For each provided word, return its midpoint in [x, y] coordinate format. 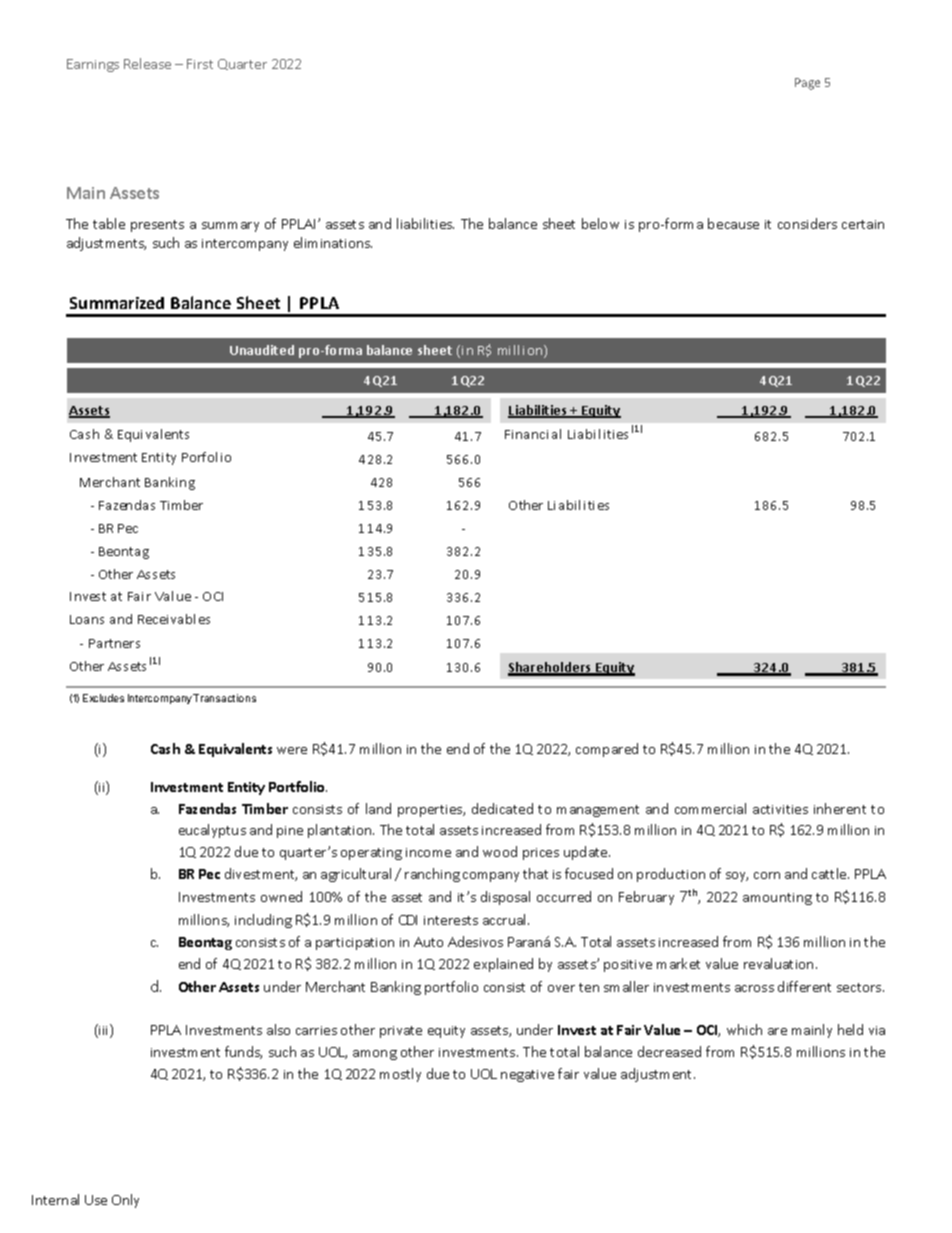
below [600, 223]
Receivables [174, 619]
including [263, 921]
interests [451, 920]
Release [147, 63]
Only [125, 1201]
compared [607, 750]
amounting [777, 899]
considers [807, 223]
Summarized [117, 303]
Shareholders [551, 668]
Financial [533, 434]
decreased [669, 1051]
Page [807, 84]
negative [527, 1076]
